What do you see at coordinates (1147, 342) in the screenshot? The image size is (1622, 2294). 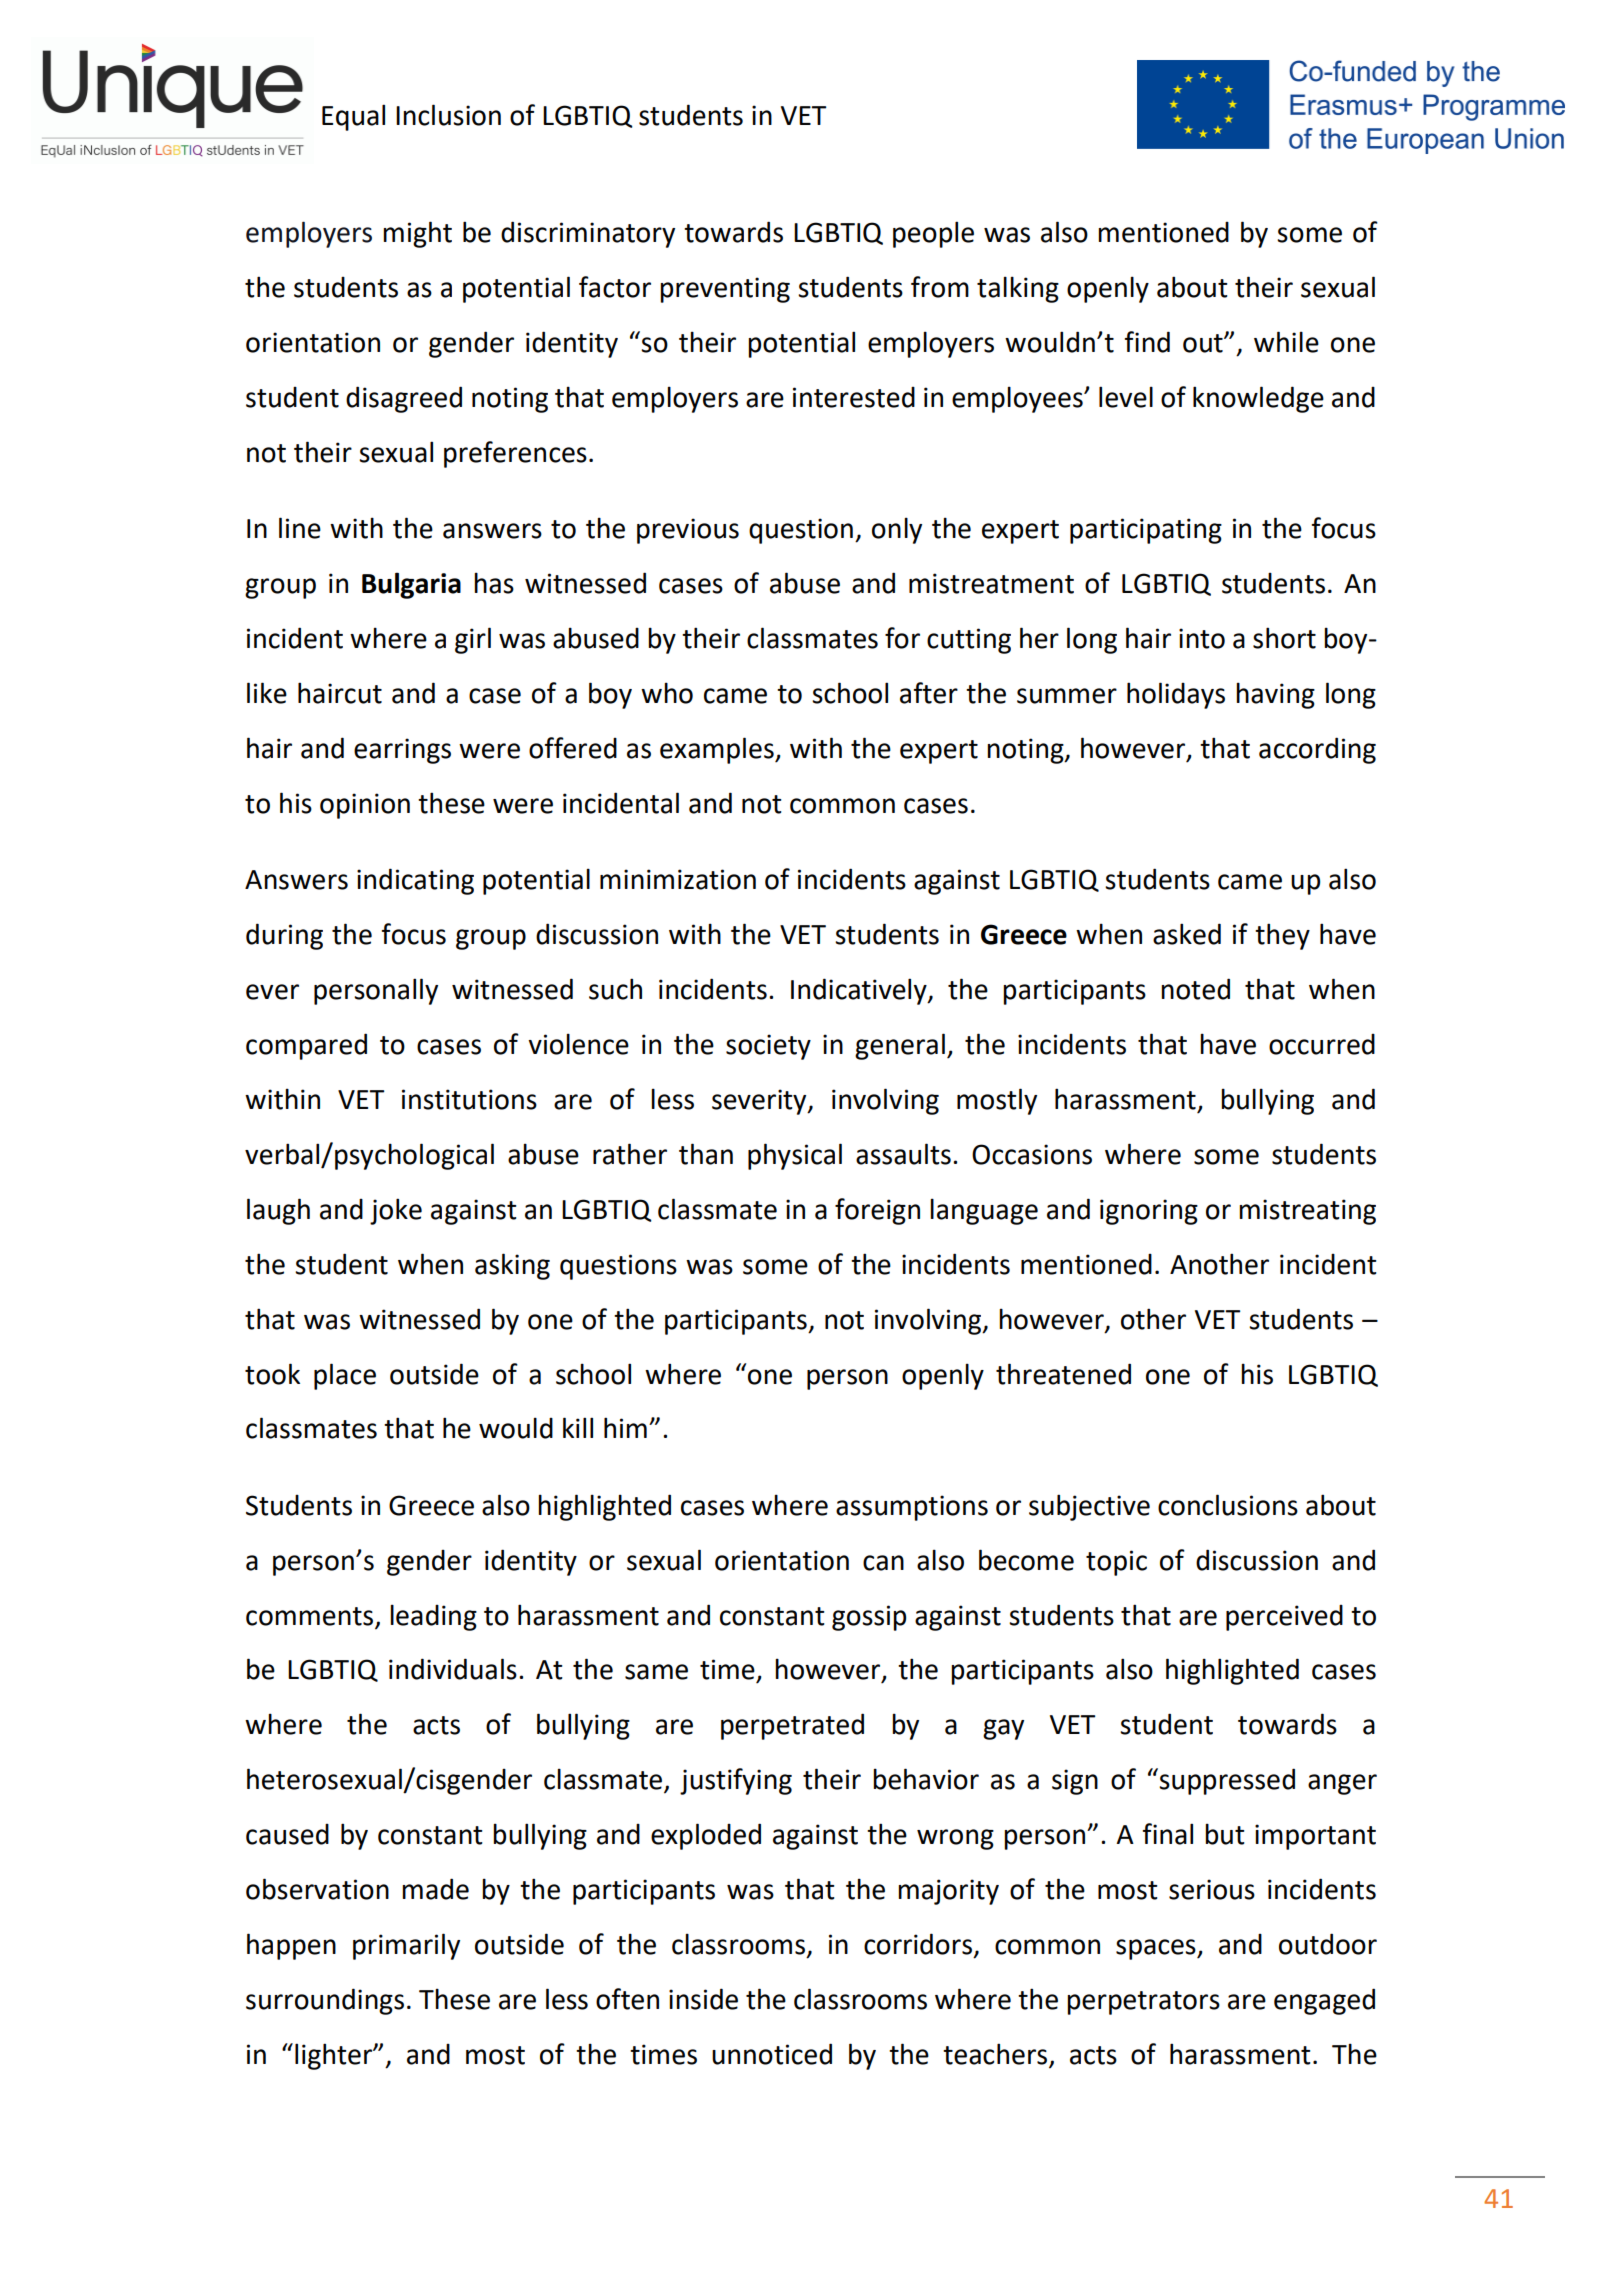 I see `find` at bounding box center [1147, 342].
